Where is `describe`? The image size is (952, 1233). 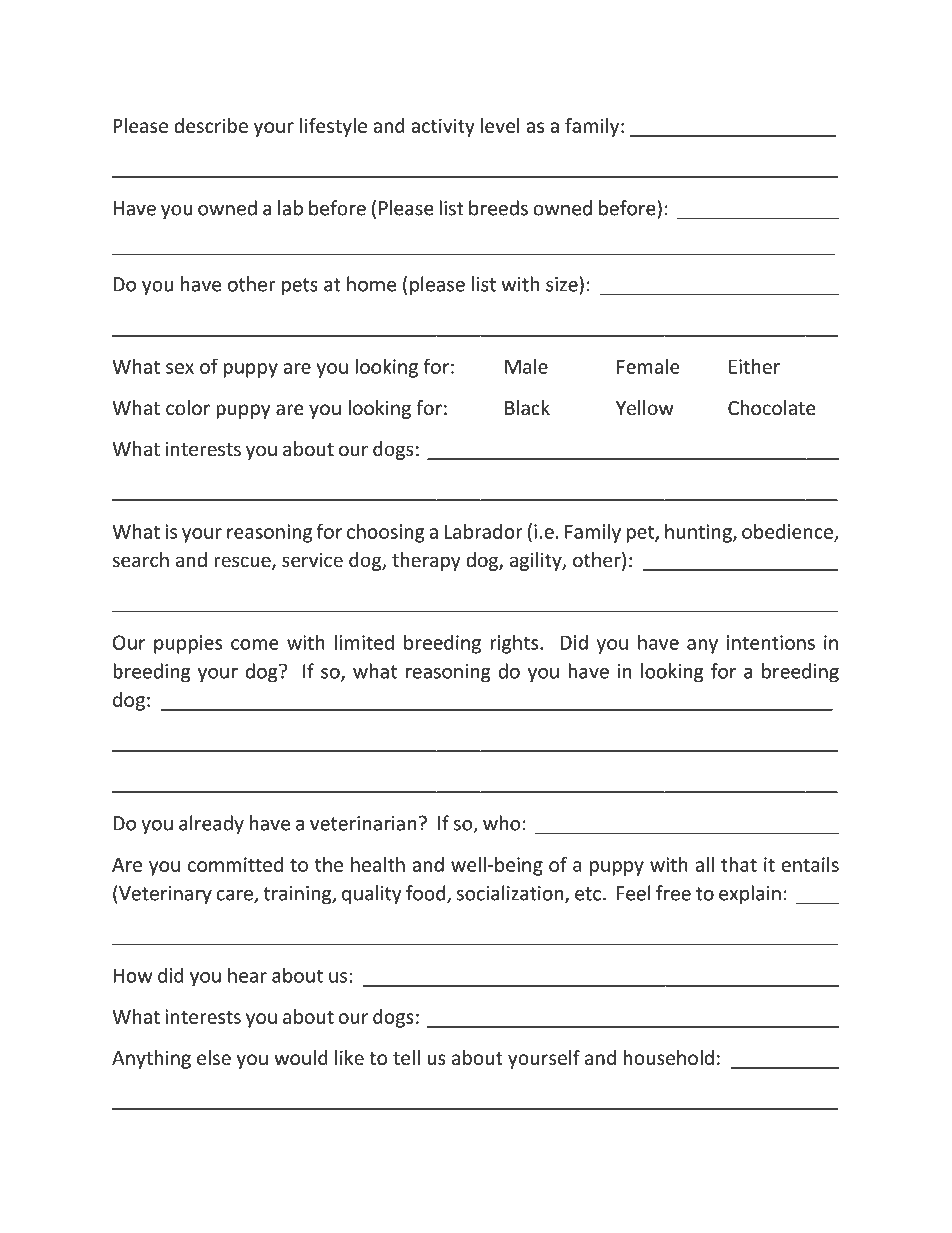 describe is located at coordinates (211, 125).
